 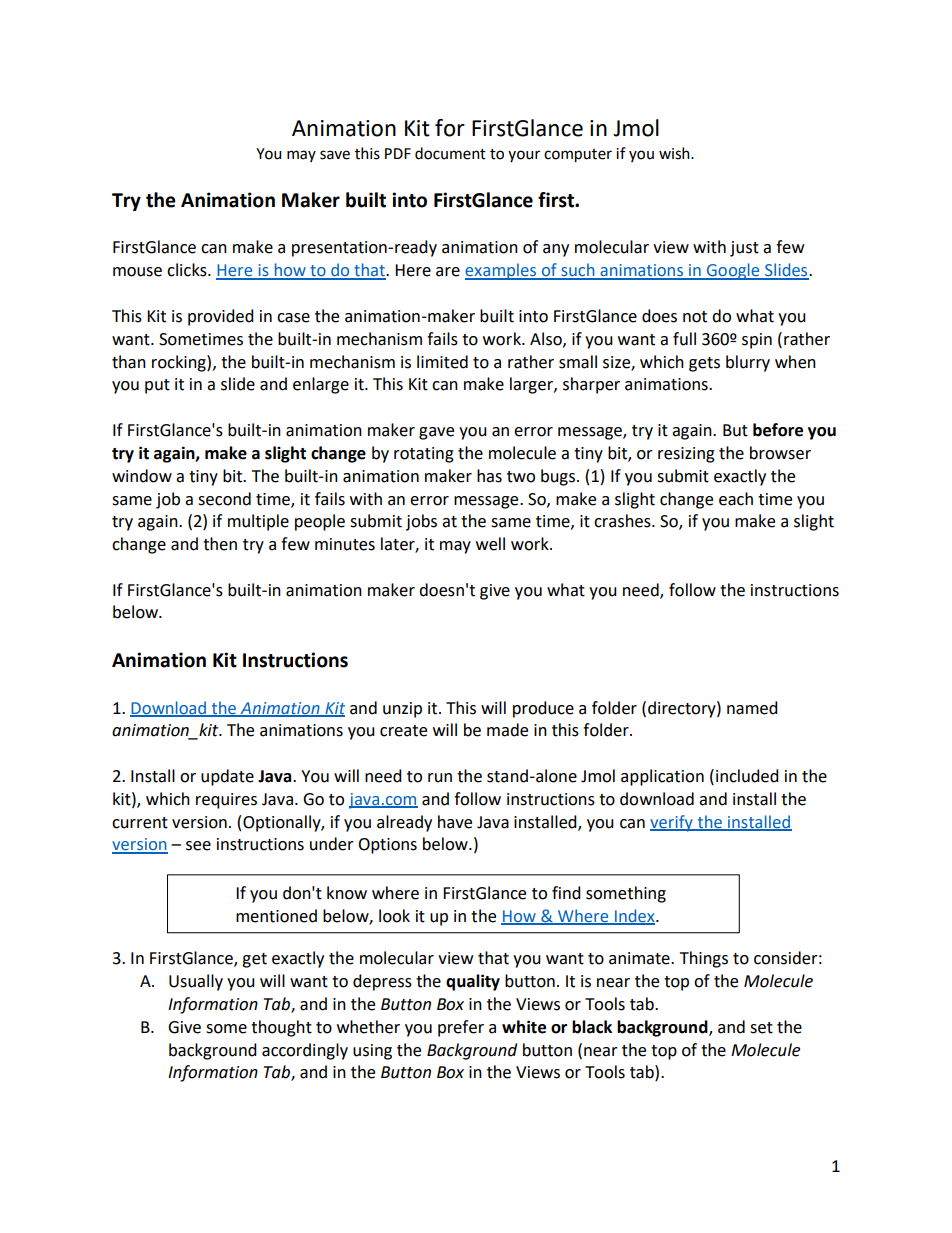 I want to click on has, so click(x=489, y=476).
